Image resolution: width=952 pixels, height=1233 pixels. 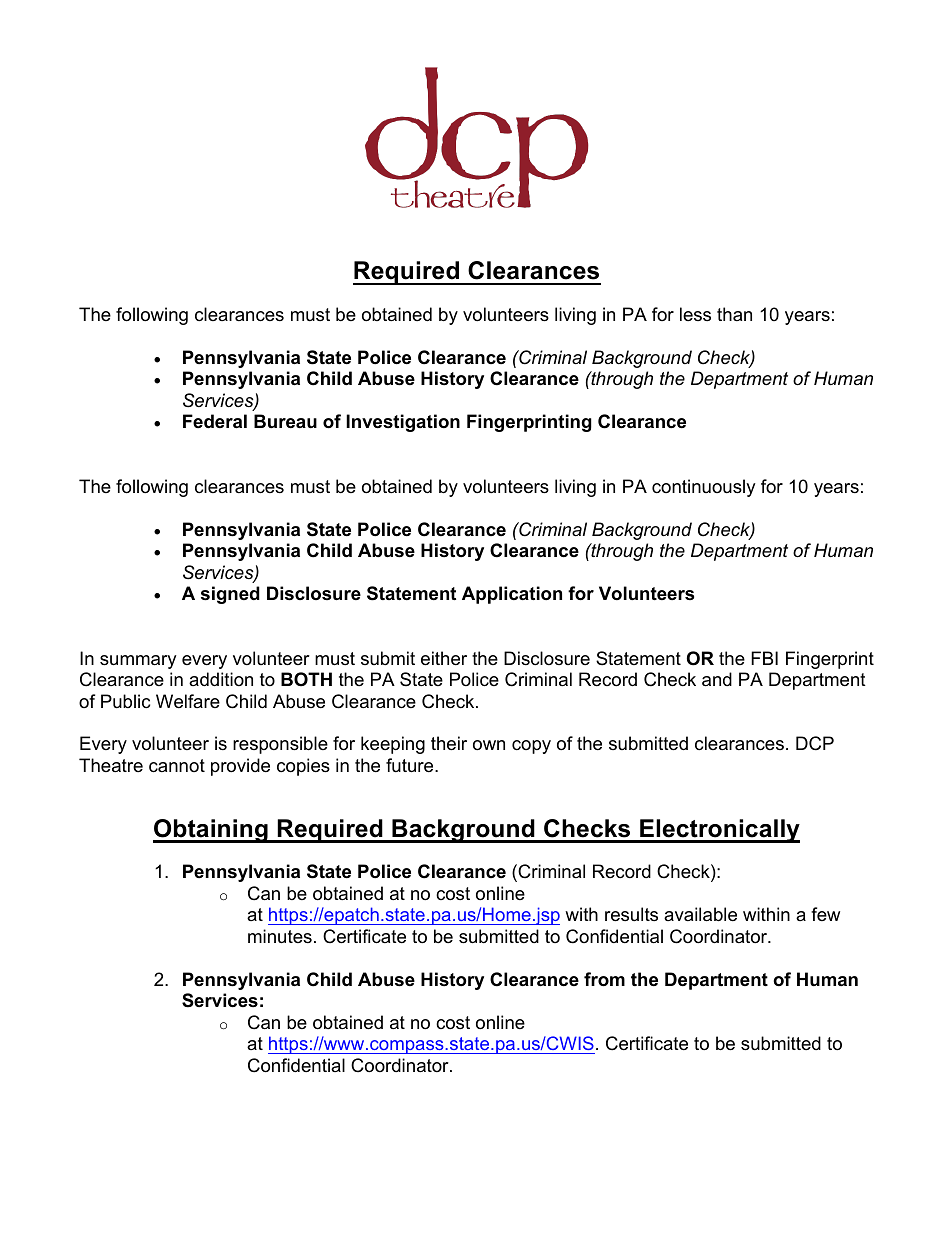 What do you see at coordinates (230, 595) in the image?
I see `signed` at bounding box center [230, 595].
